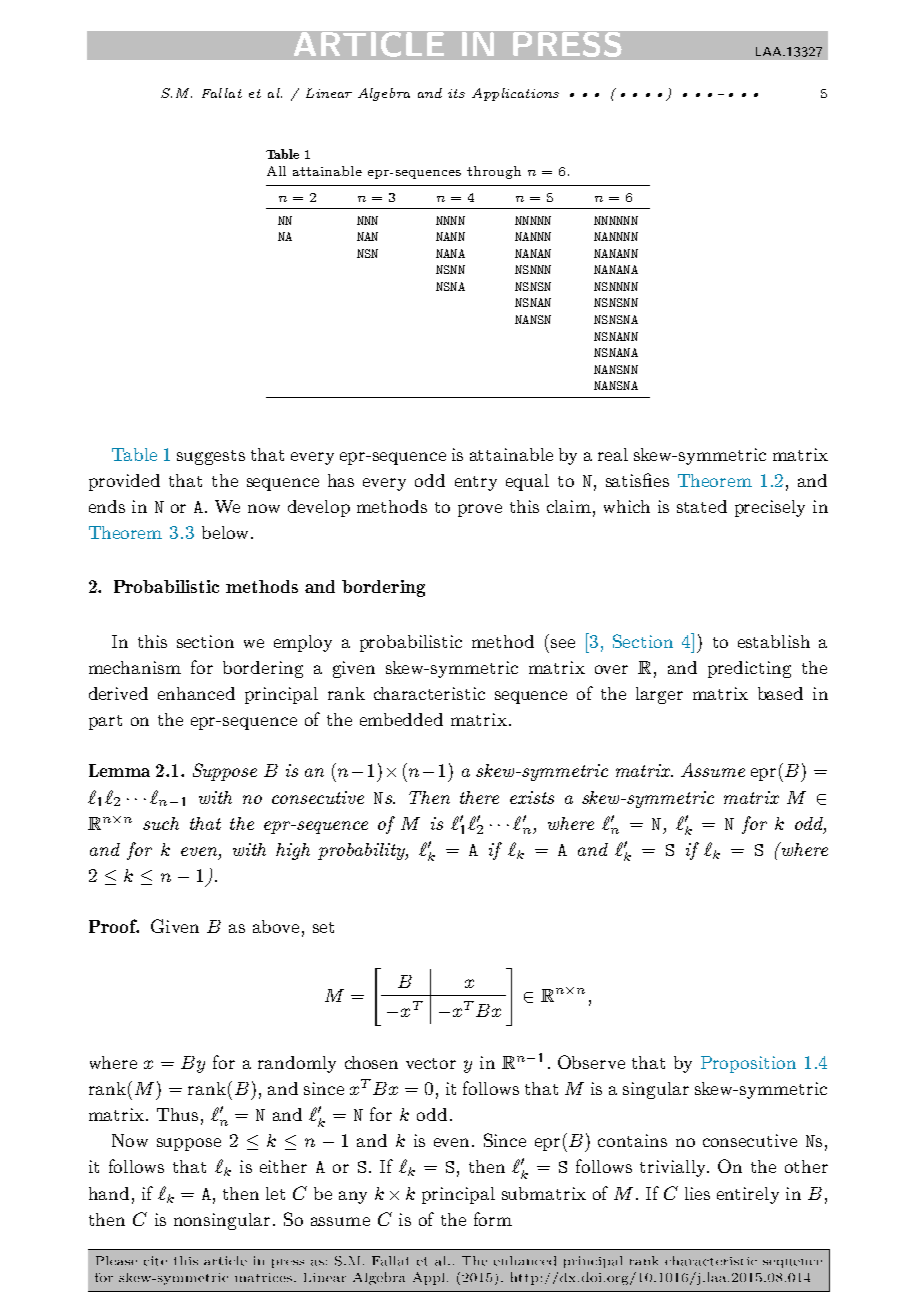 The width and height of the image is (905, 1316). What do you see at coordinates (161, 823) in the image?
I see `such` at bounding box center [161, 823].
